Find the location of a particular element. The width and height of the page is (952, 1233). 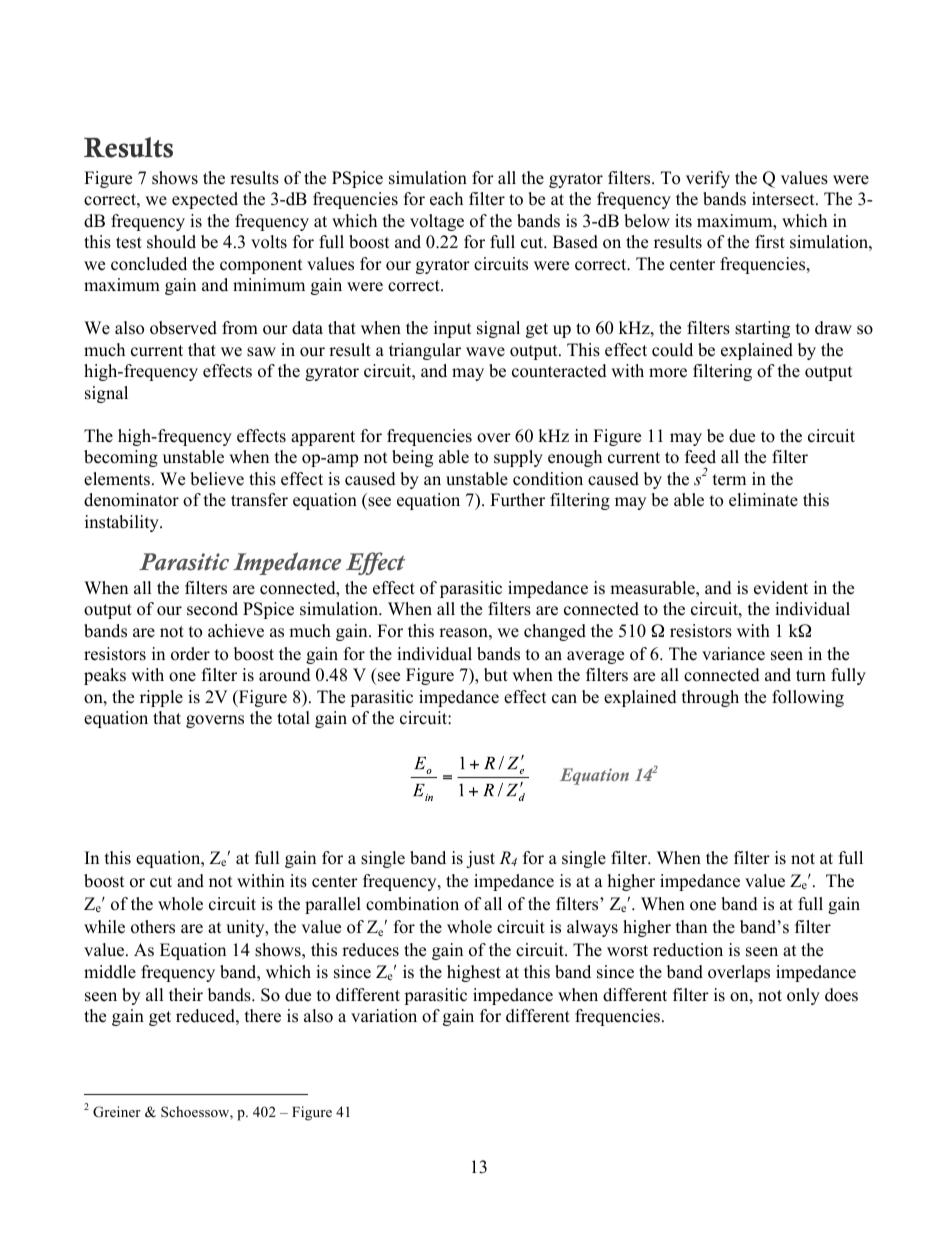

each is located at coordinates (446, 199).
